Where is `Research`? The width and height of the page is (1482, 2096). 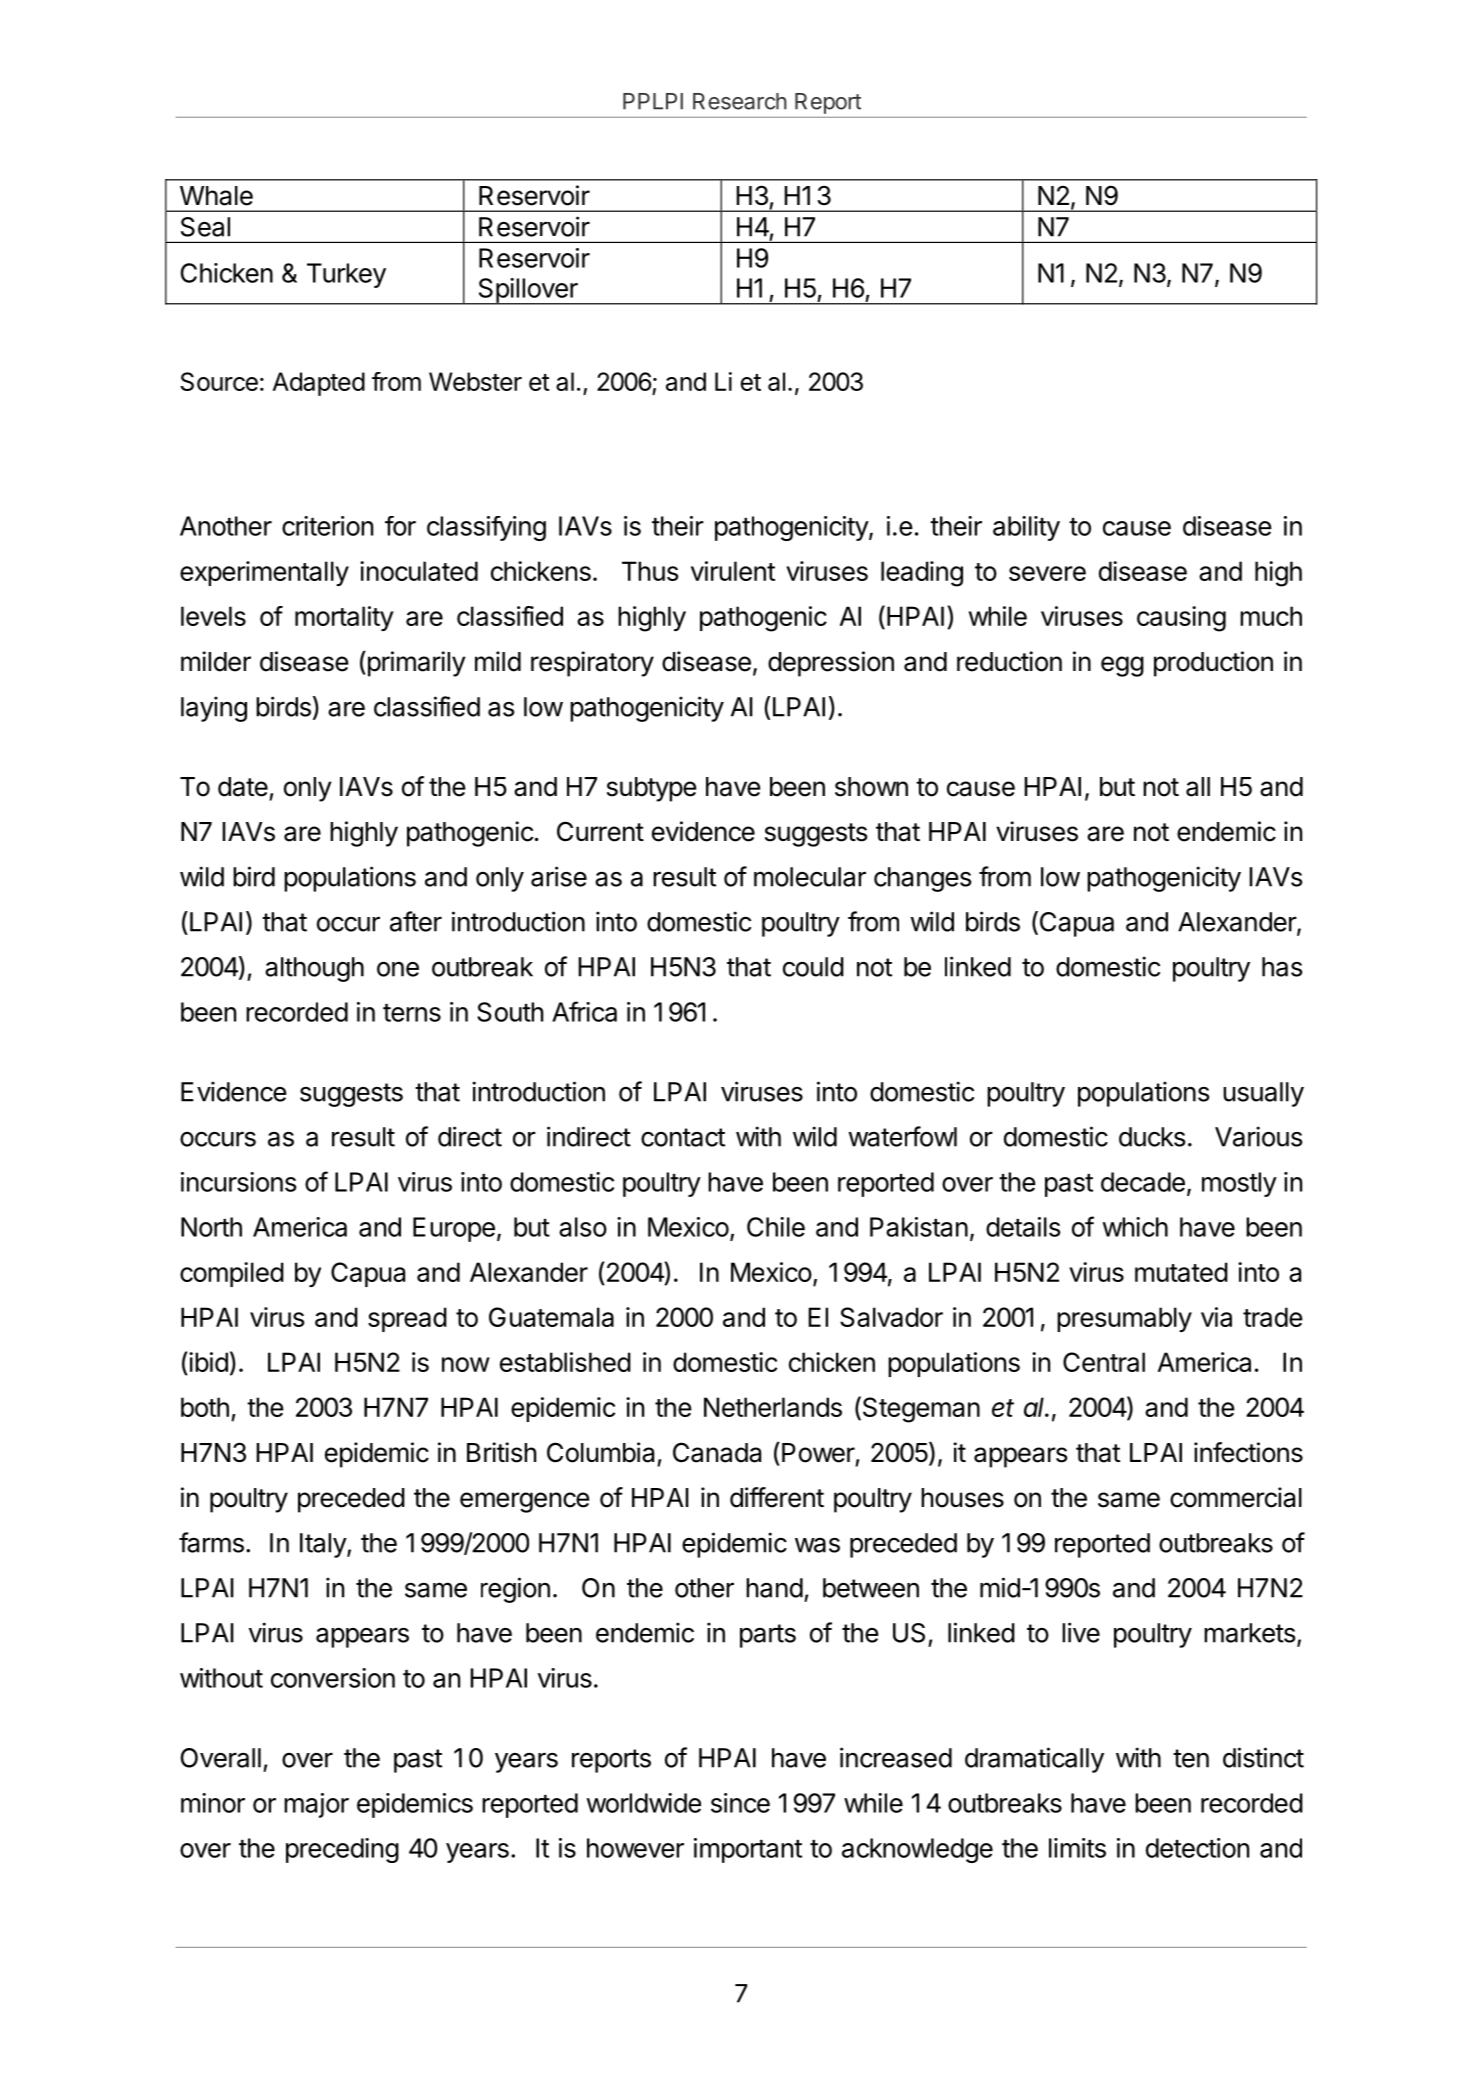
Research is located at coordinates (740, 101).
